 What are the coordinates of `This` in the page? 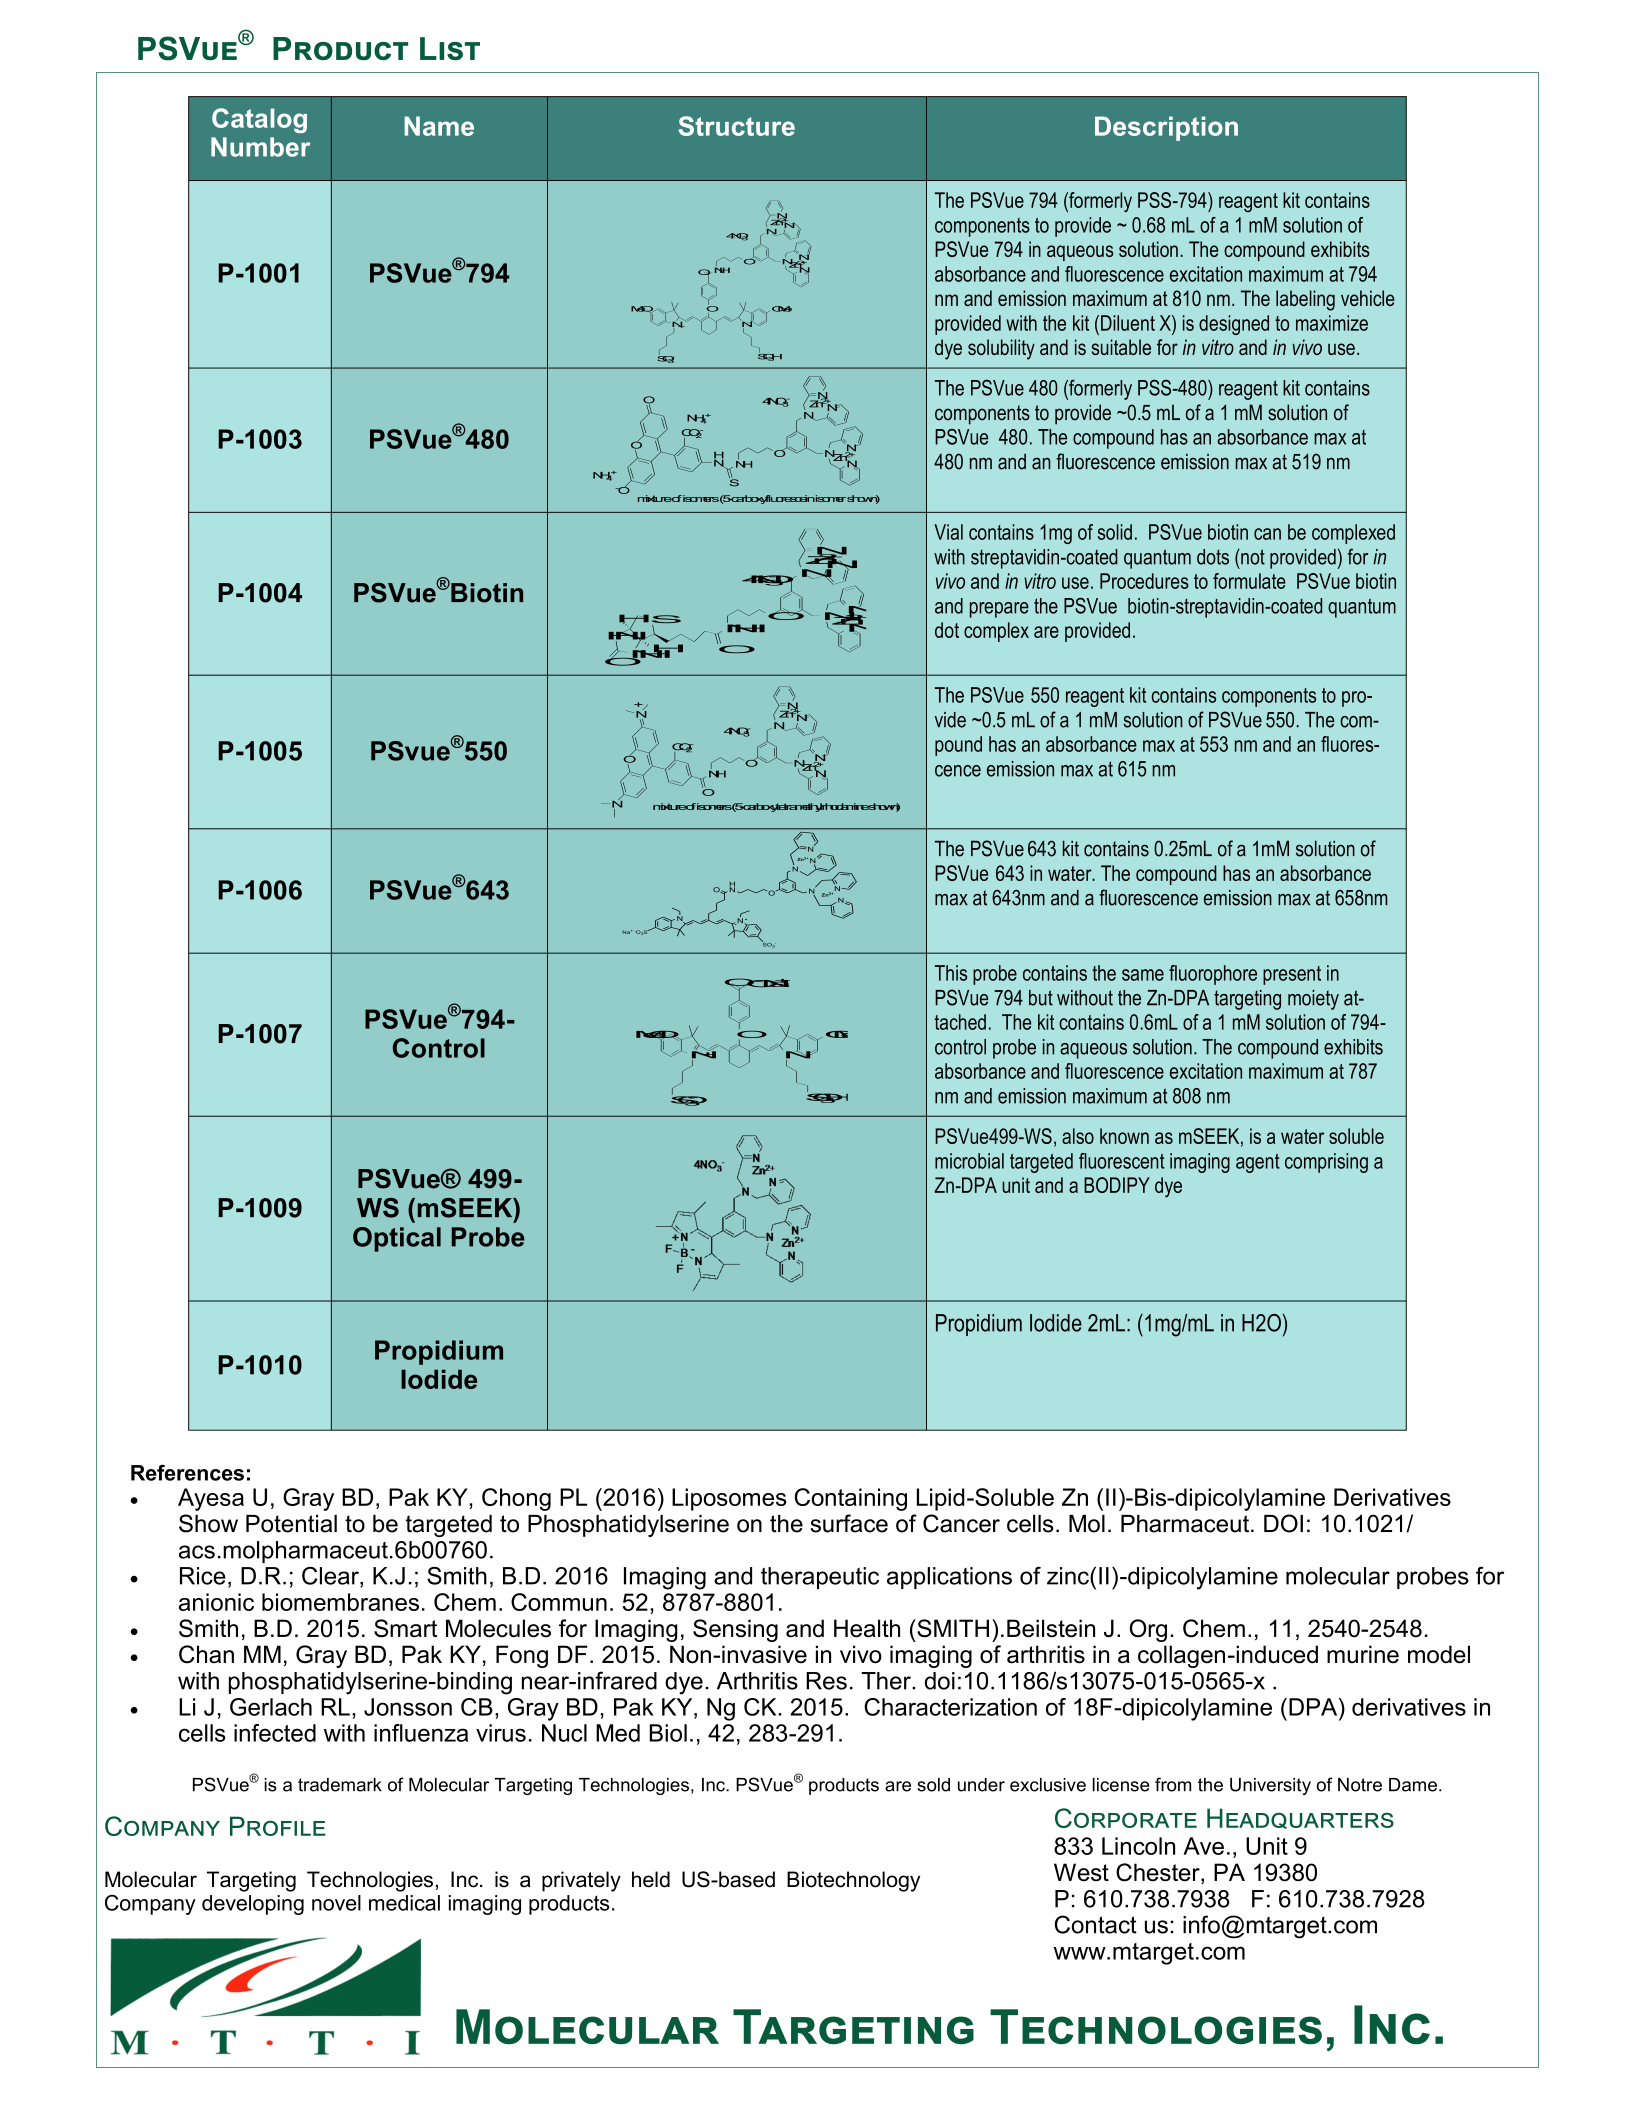 It's located at (951, 973).
